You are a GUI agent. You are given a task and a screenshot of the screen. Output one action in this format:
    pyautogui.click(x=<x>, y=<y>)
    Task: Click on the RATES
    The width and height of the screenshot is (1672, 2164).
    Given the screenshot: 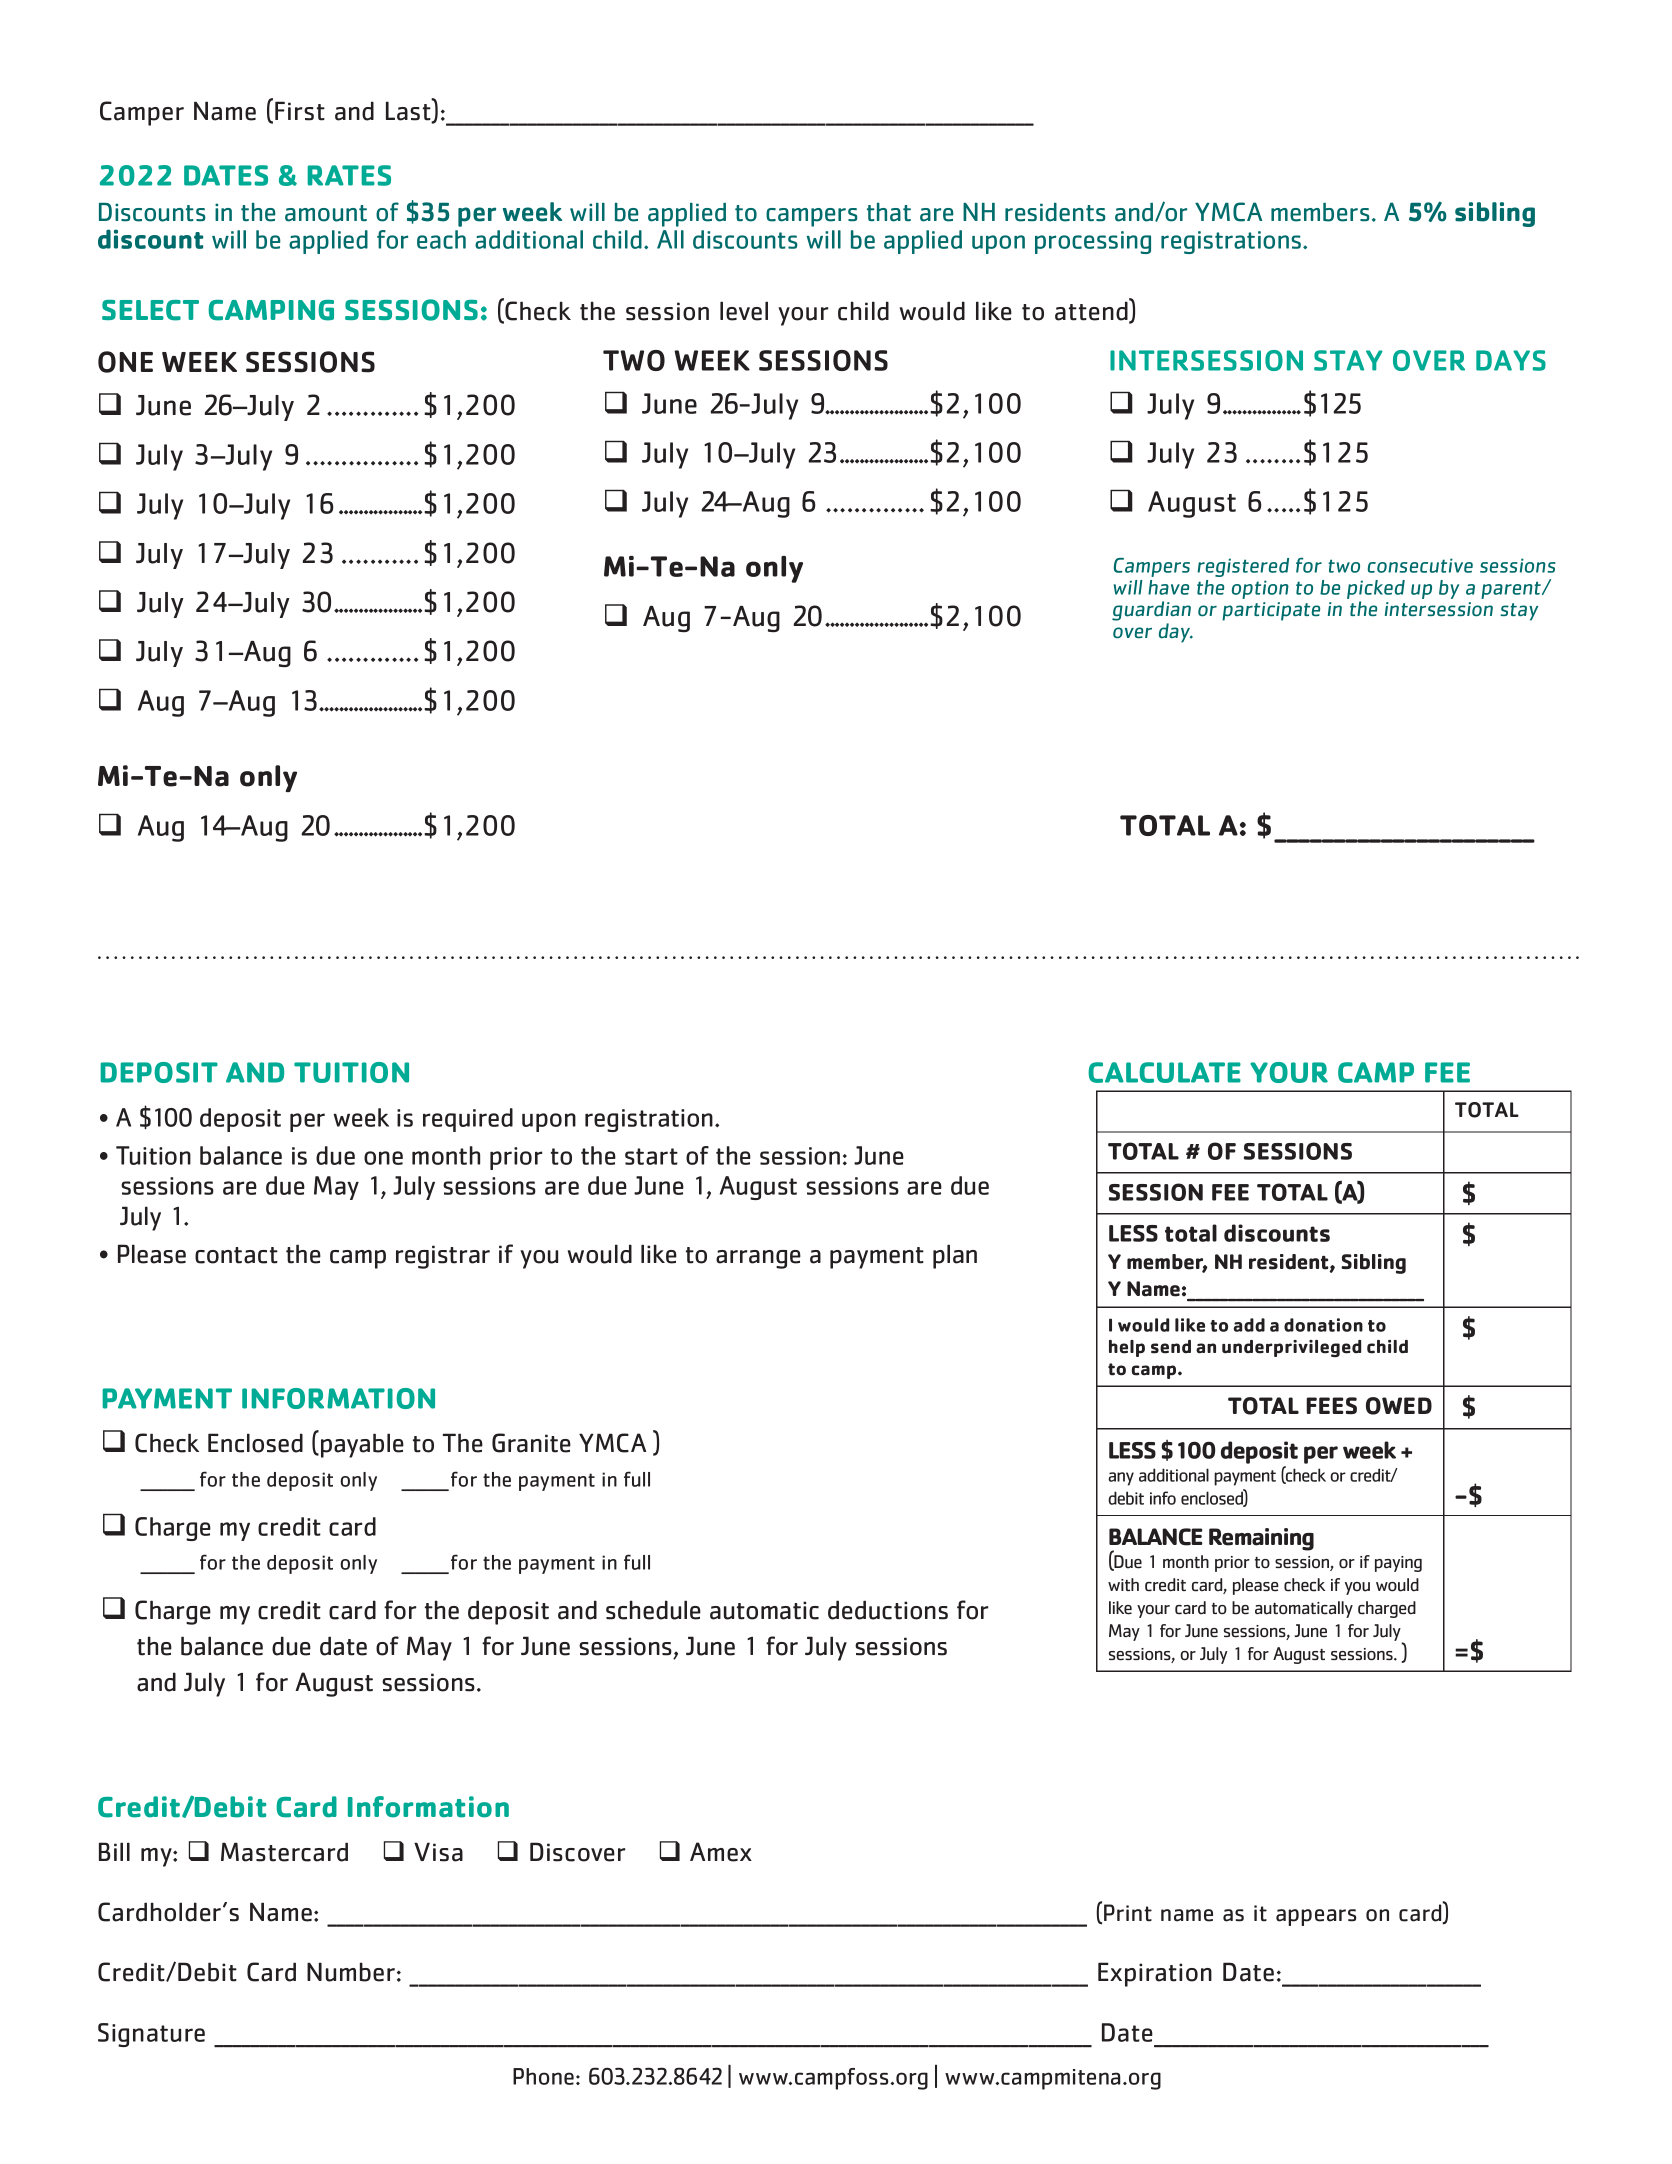 What is the action you would take?
    pyautogui.click(x=349, y=175)
